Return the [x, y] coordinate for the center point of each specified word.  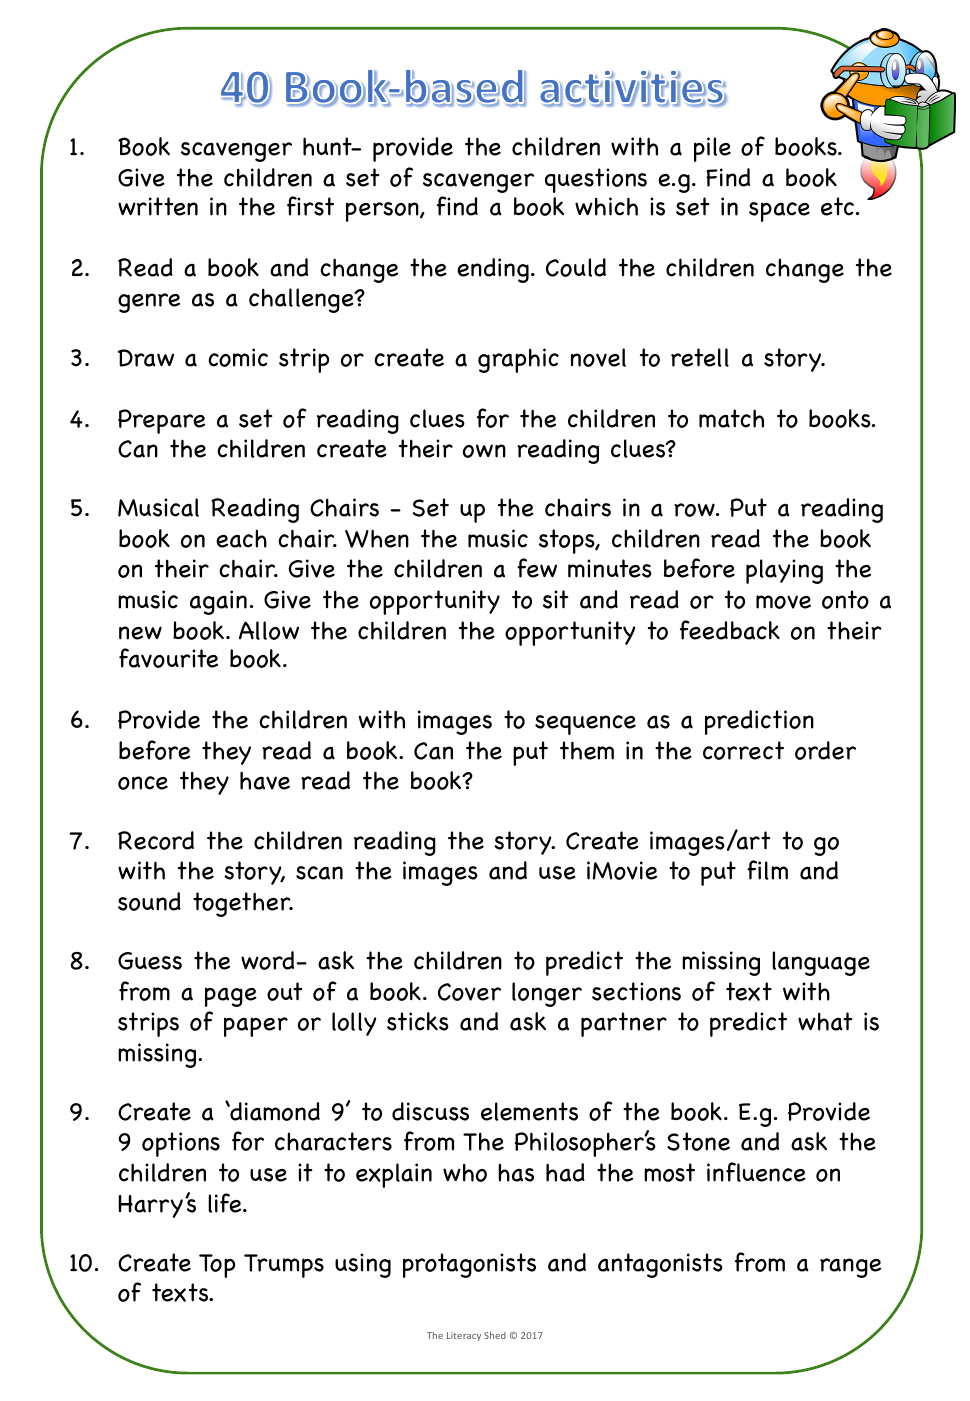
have [265, 780]
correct [743, 750]
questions [596, 180]
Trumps [284, 1266]
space [779, 212]
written [158, 206]
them [587, 750]
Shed [495, 1335]
